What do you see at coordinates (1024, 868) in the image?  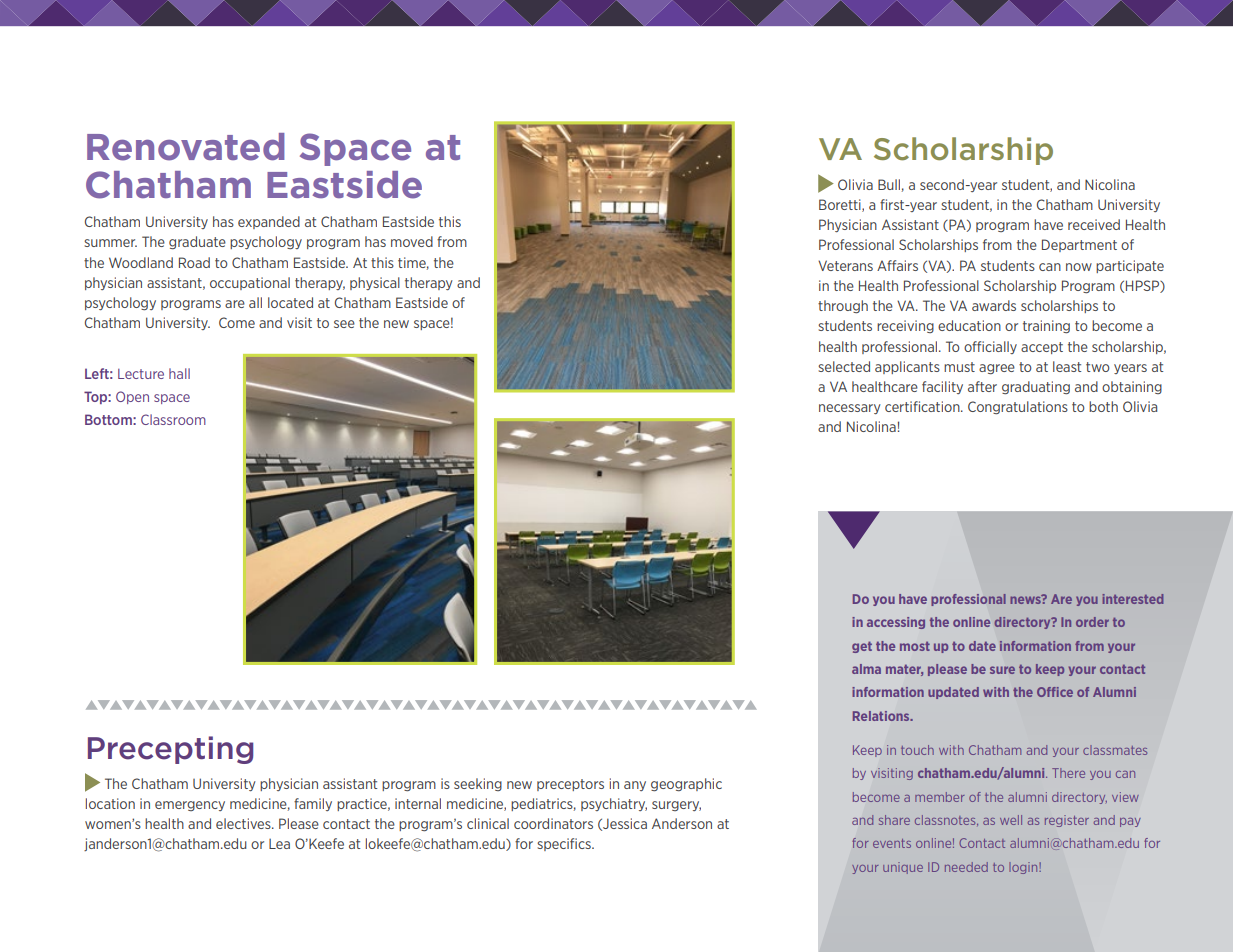 I see `login` at bounding box center [1024, 868].
